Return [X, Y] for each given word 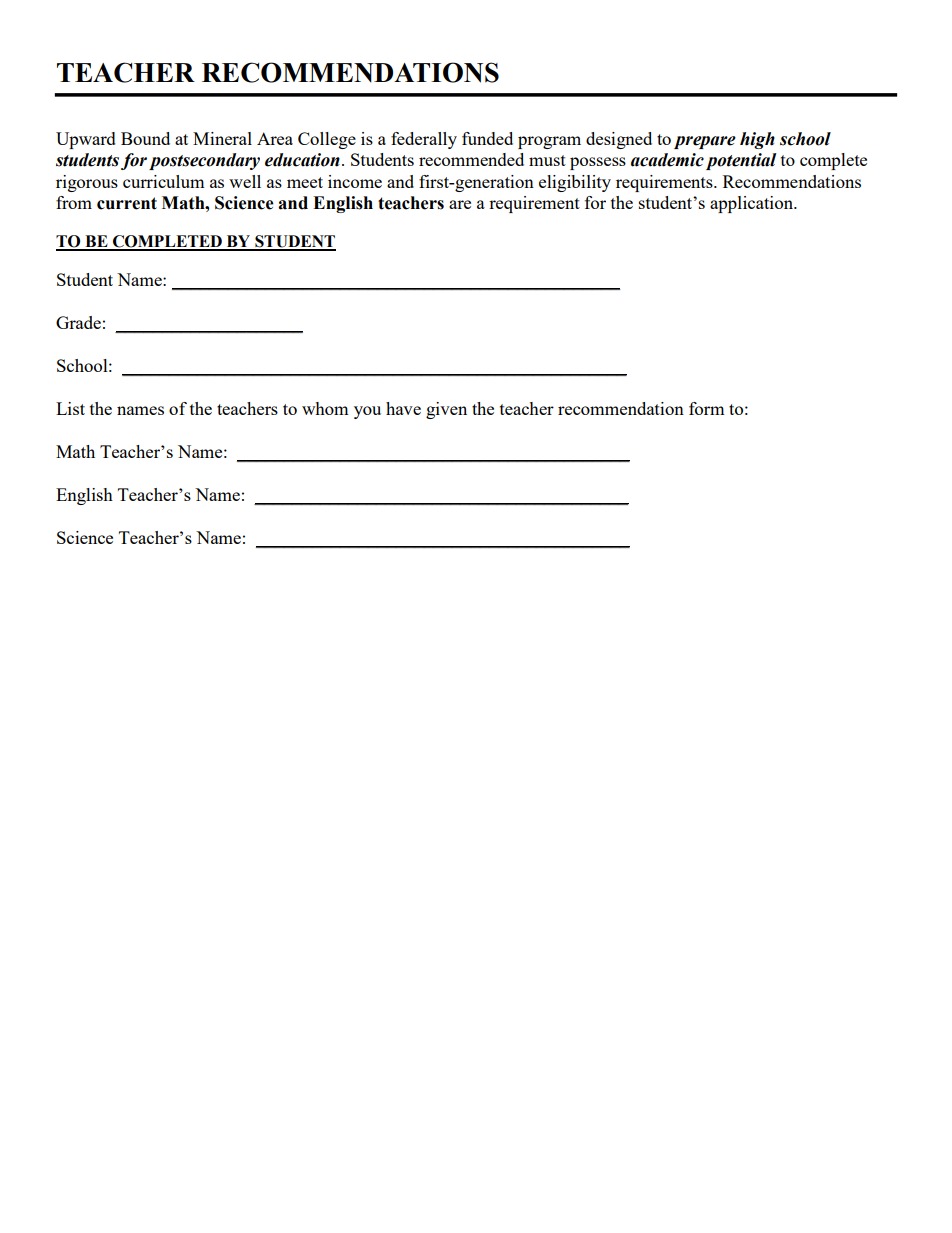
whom [325, 408]
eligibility [575, 183]
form [707, 408]
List [70, 408]
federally [424, 140]
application [753, 204]
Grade [78, 322]
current [127, 203]
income [355, 181]
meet [305, 182]
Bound [145, 138]
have [403, 408]
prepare [705, 142]
